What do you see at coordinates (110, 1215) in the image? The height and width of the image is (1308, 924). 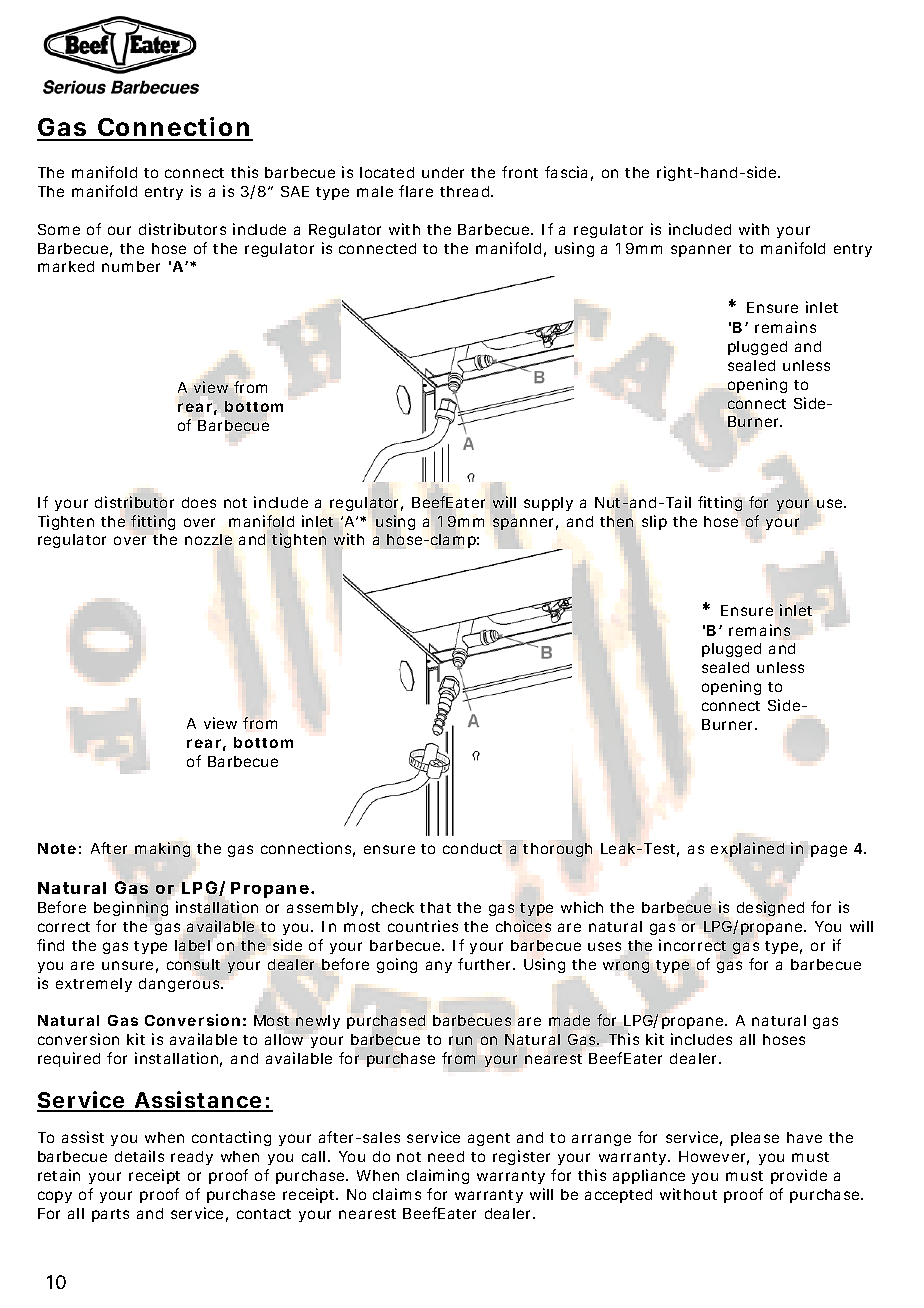 I see `parts` at bounding box center [110, 1215].
